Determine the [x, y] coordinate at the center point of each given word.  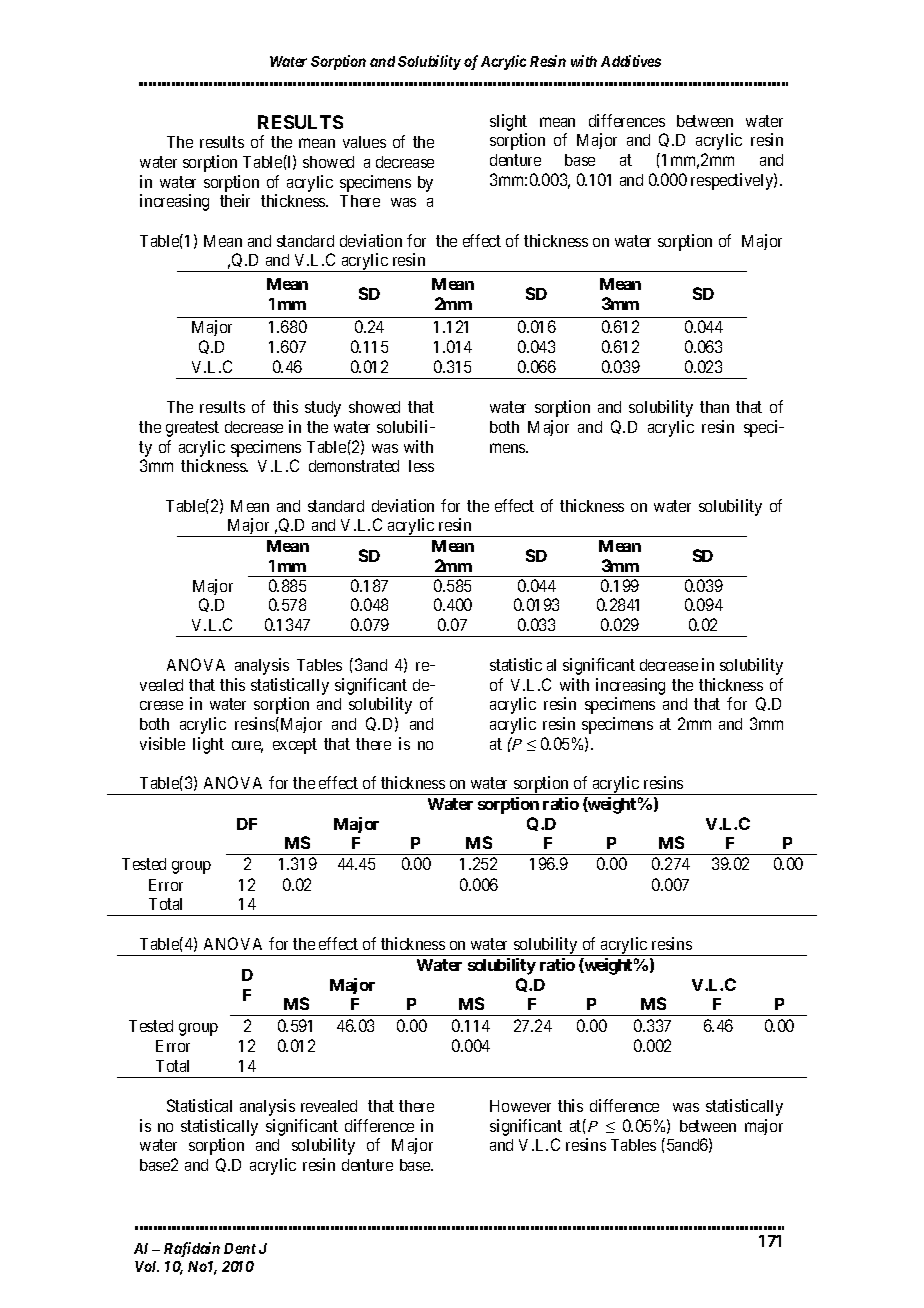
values [364, 142]
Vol [147, 1266]
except [295, 746]
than [714, 407]
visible [162, 743]
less [421, 466]
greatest [192, 429]
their [235, 200]
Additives [631, 61]
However [520, 1106]
